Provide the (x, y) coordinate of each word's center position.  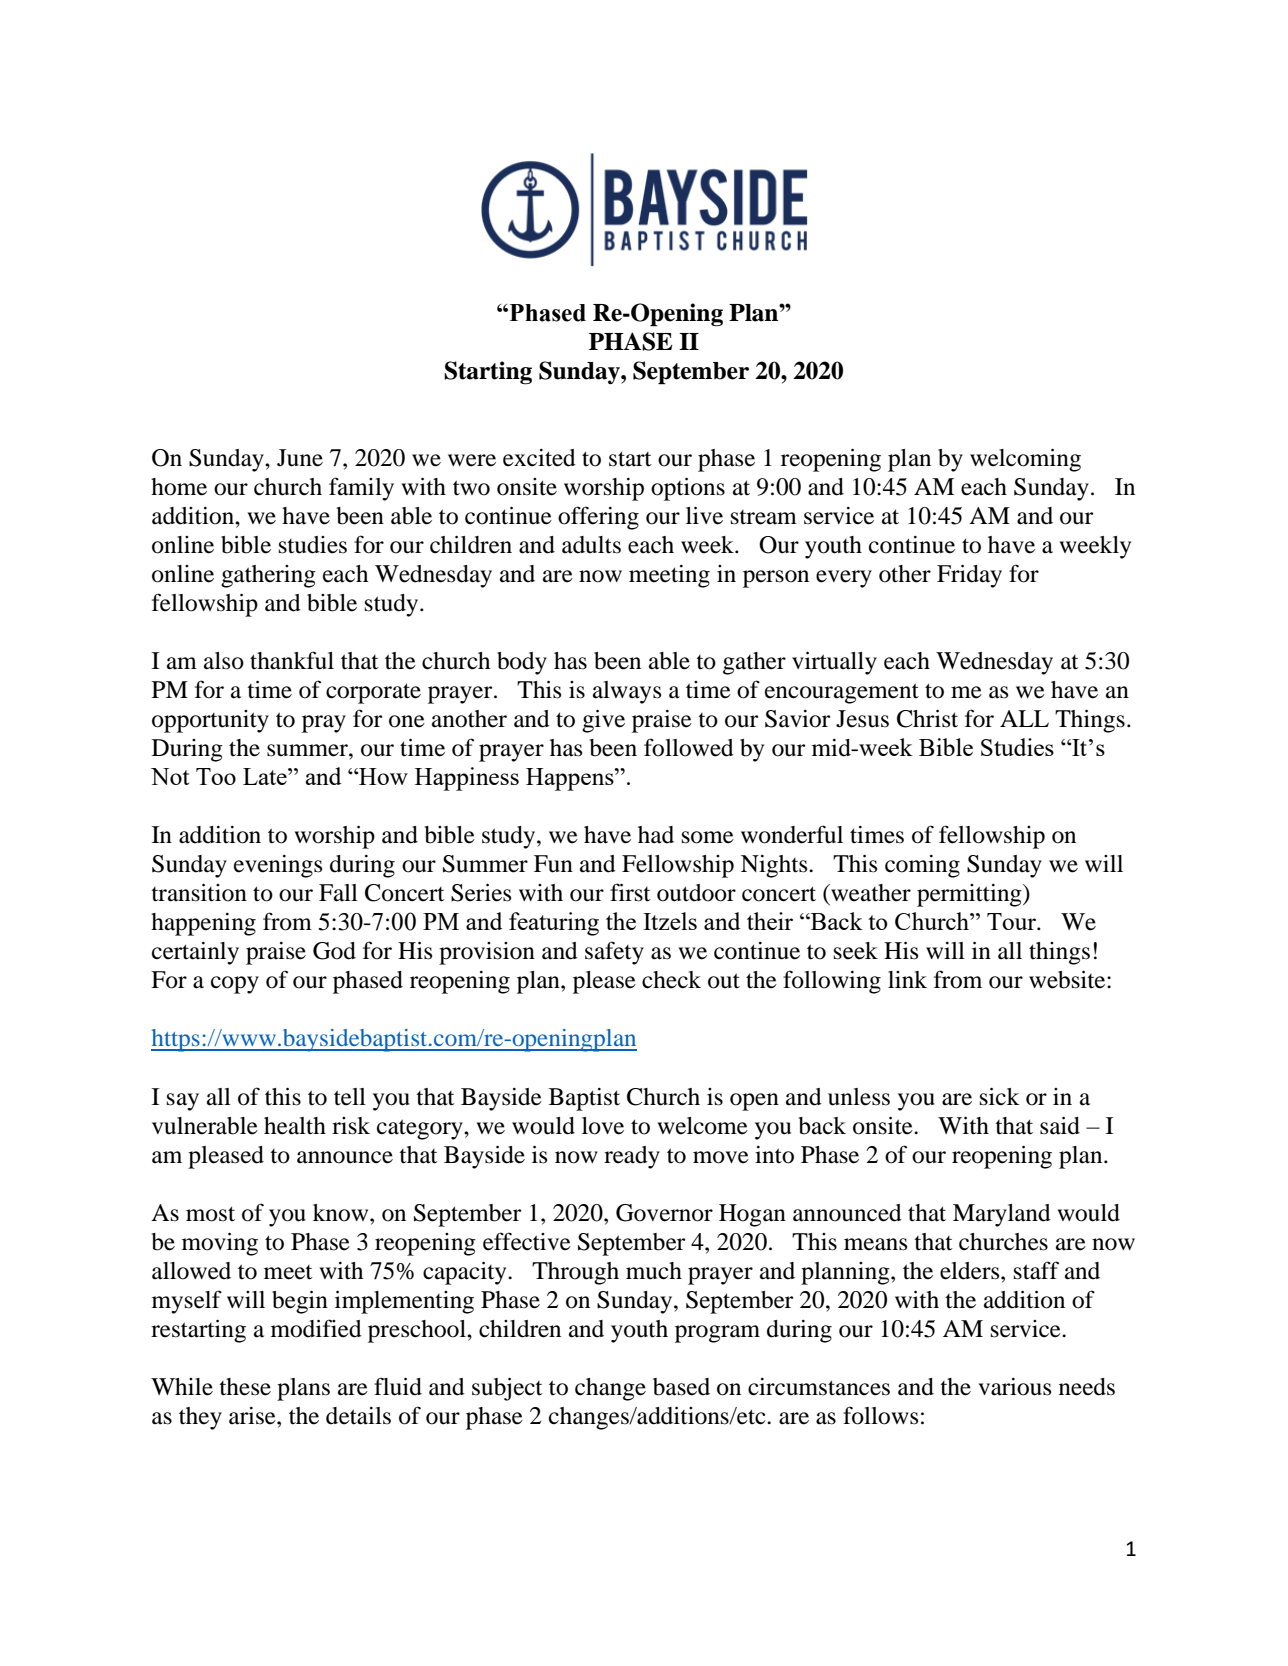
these (245, 1387)
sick (1000, 1097)
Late (266, 776)
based (681, 1387)
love (603, 1126)
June (300, 458)
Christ (927, 719)
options (688, 489)
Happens (571, 779)
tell (350, 1097)
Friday (969, 576)
